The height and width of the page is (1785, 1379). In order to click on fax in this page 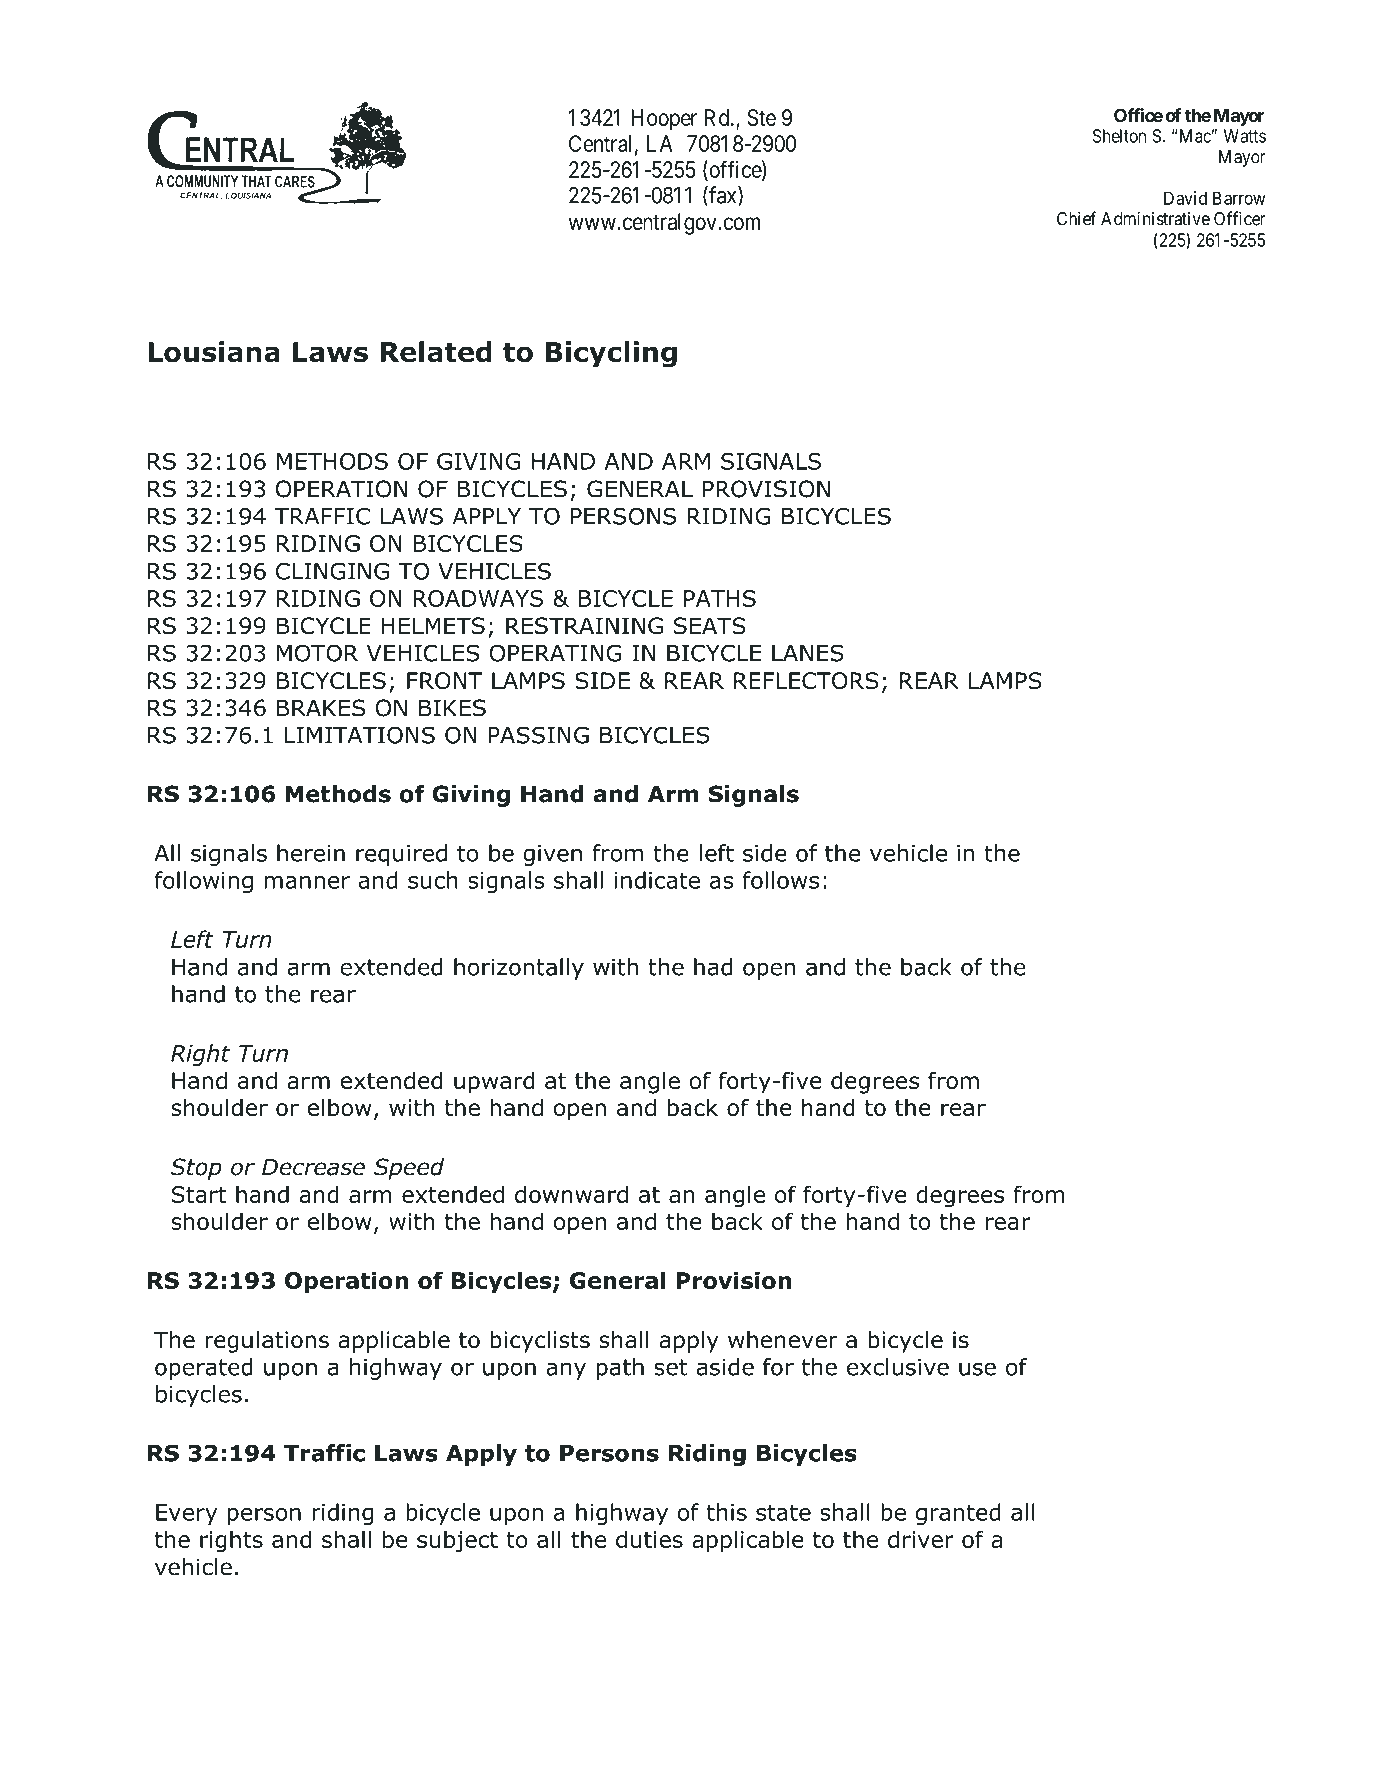, I will do `click(723, 196)`.
